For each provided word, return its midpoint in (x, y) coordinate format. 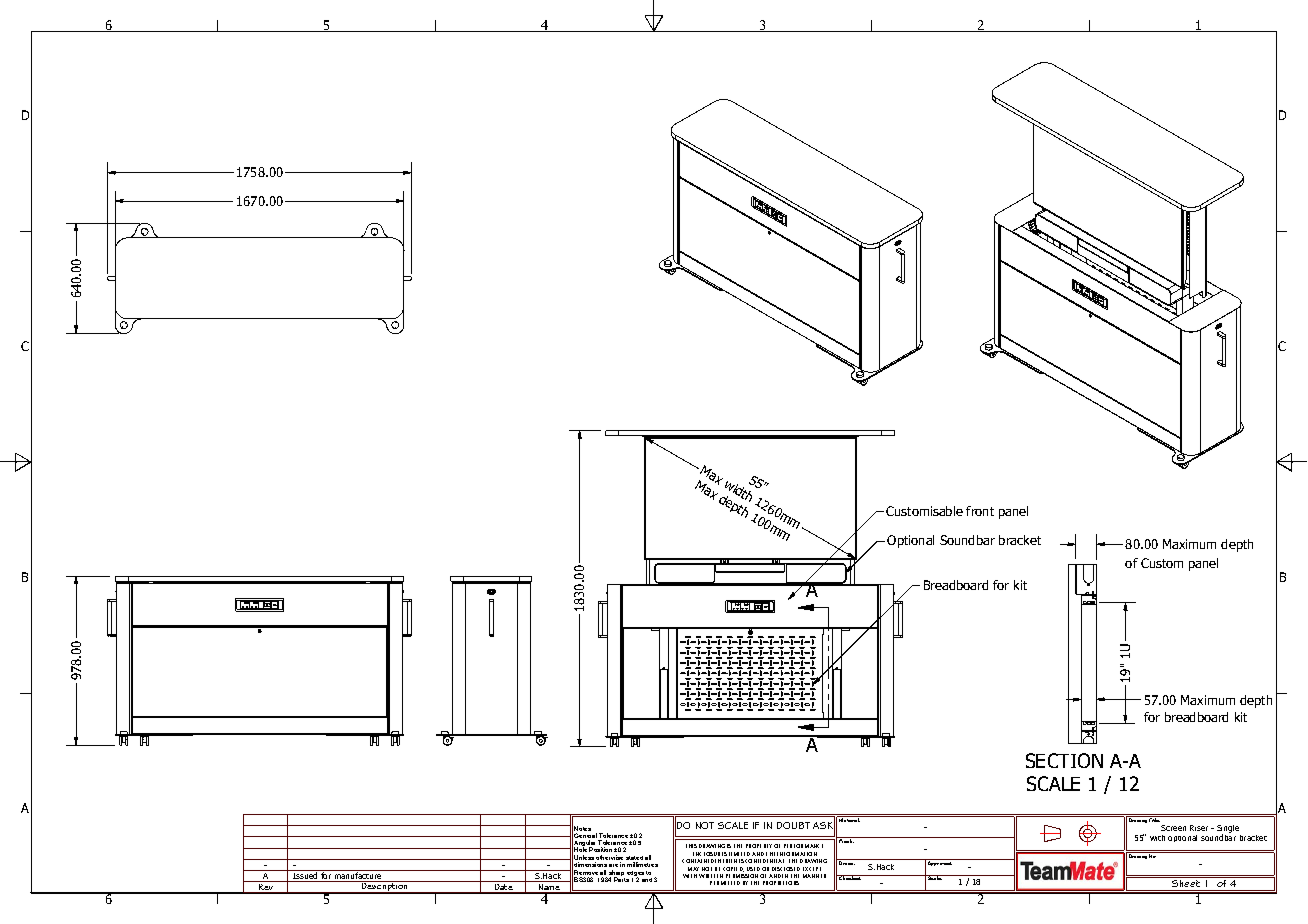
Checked (849, 877)
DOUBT (793, 825)
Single (1228, 830)
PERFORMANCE (803, 846)
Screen (1173, 828)
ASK (824, 826)
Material (849, 819)
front (980, 511)
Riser (1199, 828)
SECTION (1064, 760)
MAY (693, 869)
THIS (691, 846)
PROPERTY (759, 846)
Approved (939, 862)
